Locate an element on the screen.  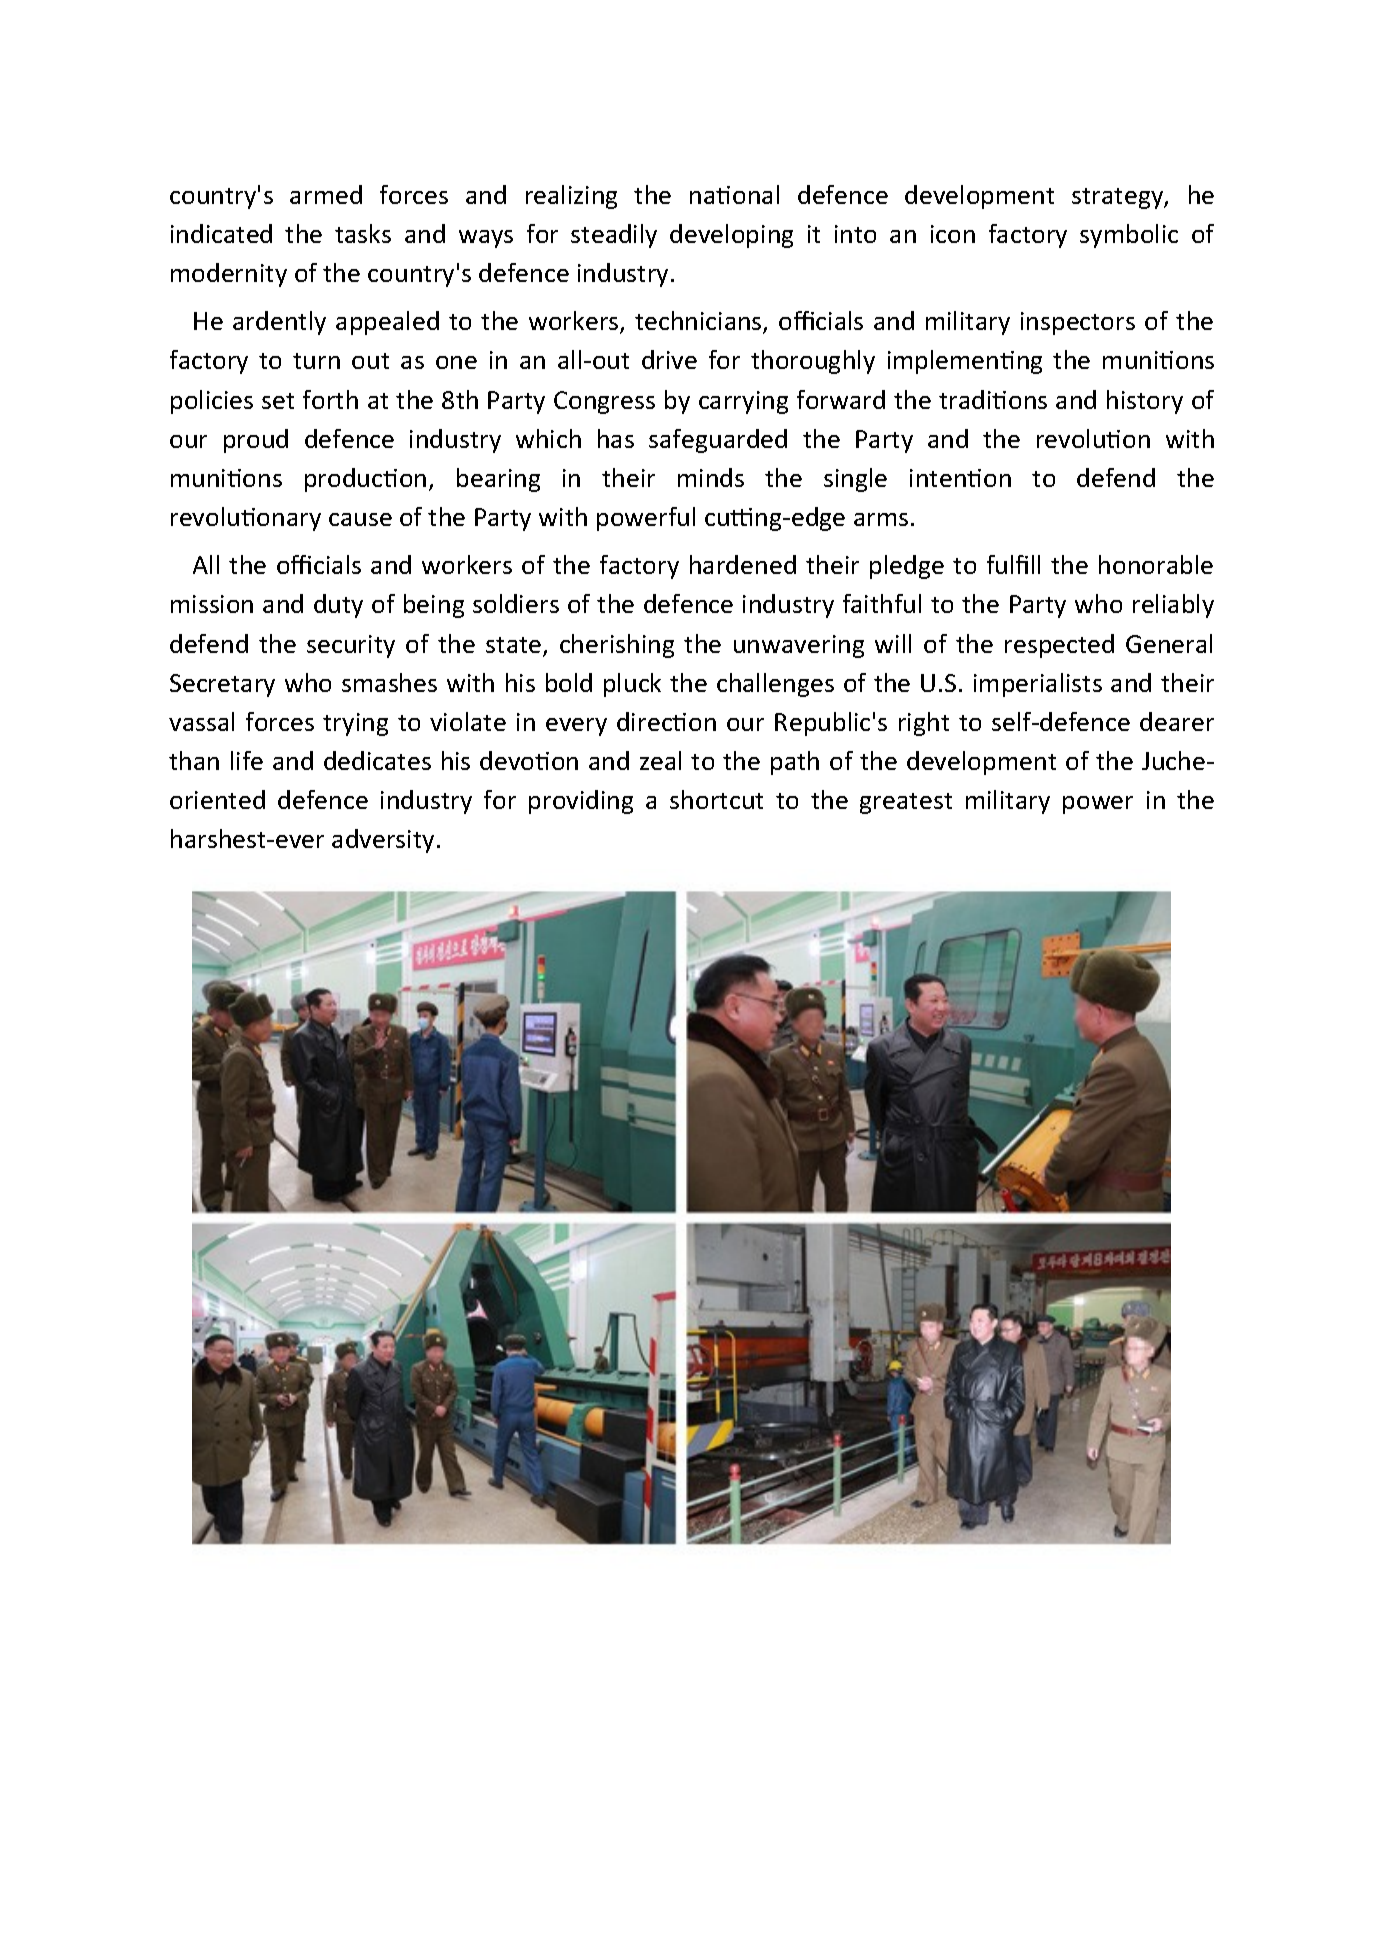
fulfill is located at coordinates (1013, 564).
